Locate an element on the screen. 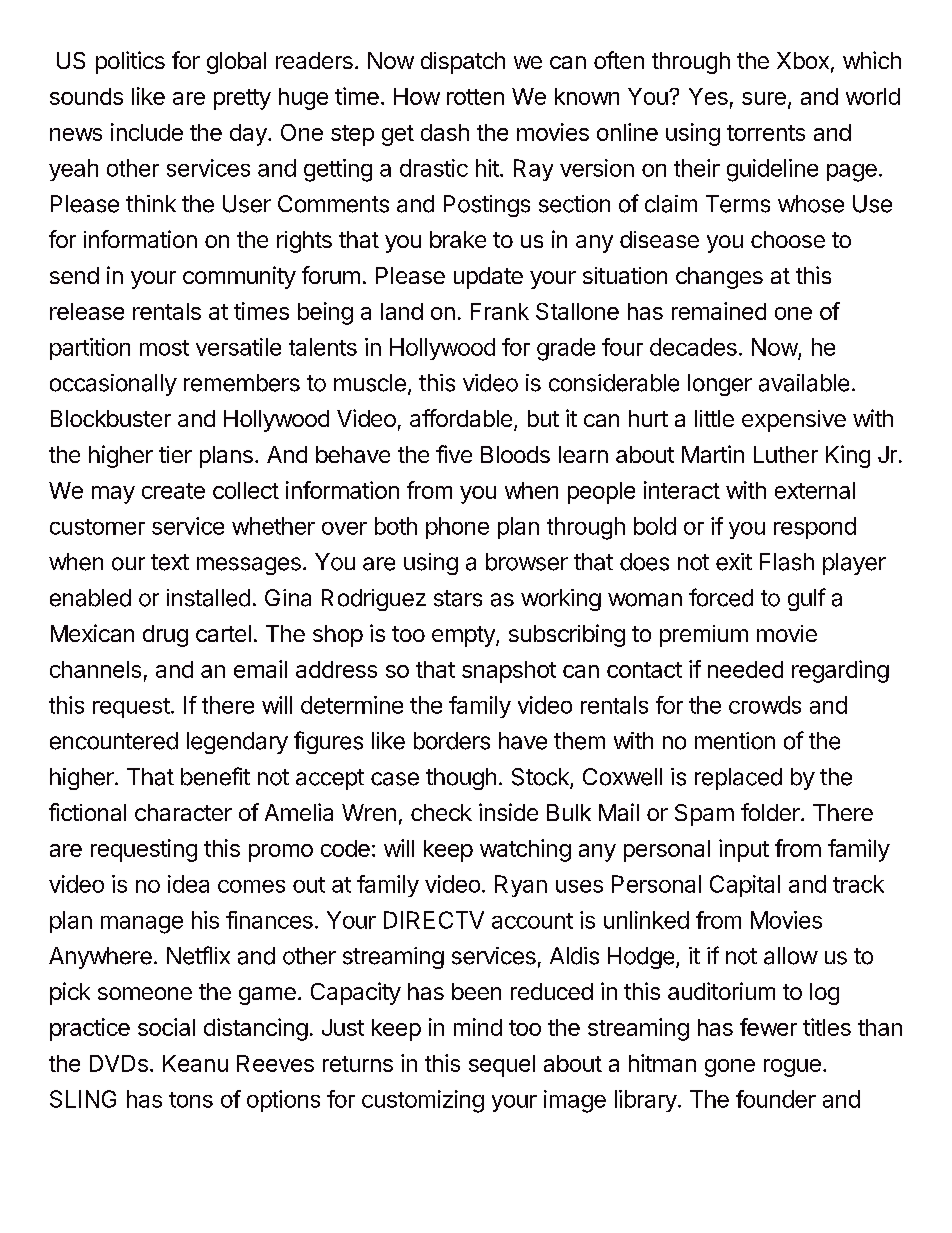 The height and width of the screenshot is (1233, 952). Keanu is located at coordinates (195, 1063).
